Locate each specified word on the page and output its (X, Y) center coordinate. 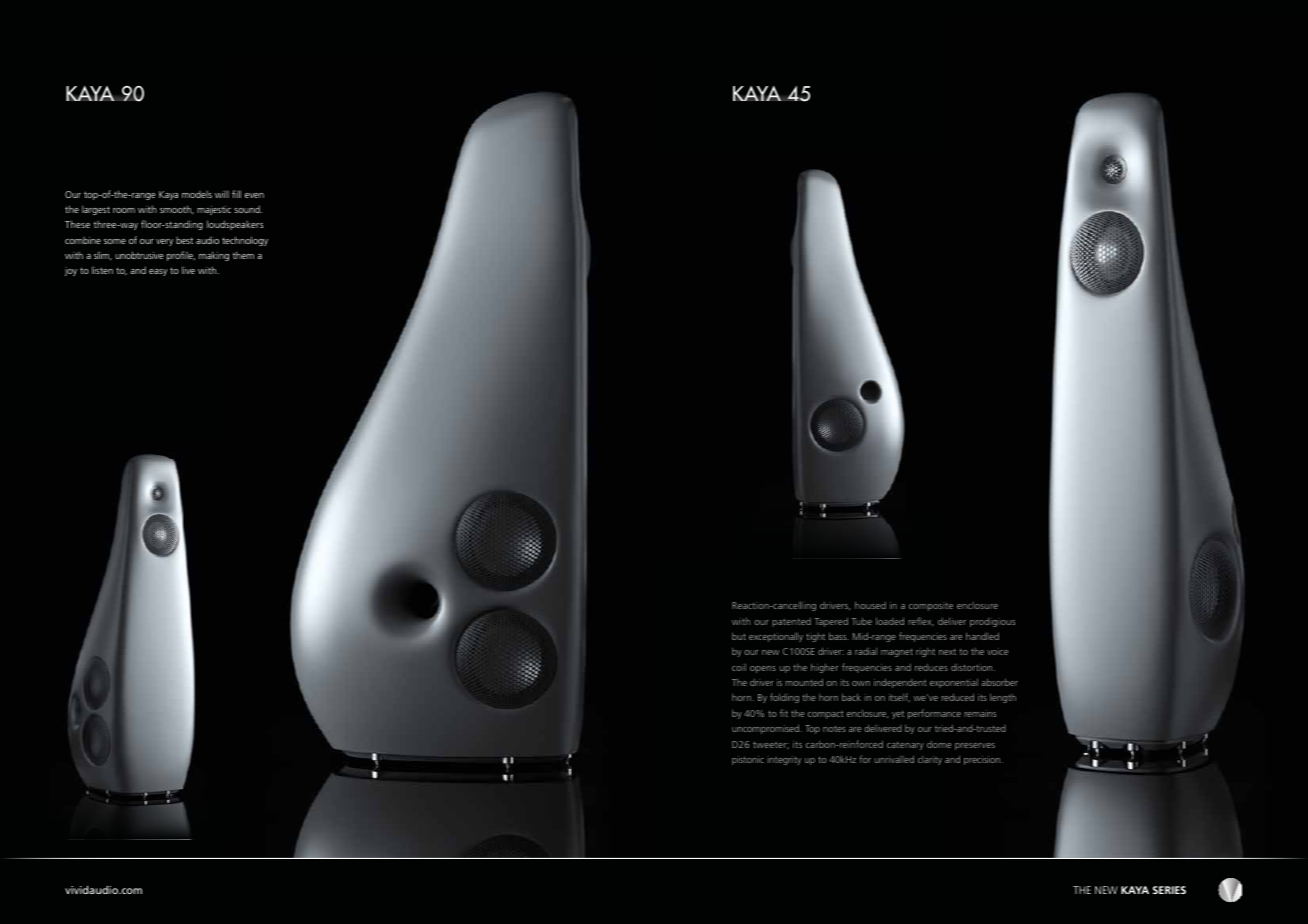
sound (248, 209)
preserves (975, 746)
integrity (784, 760)
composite (931, 606)
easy (158, 272)
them (243, 255)
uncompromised (767, 729)
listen (102, 270)
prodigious (992, 622)
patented (791, 622)
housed (870, 605)
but (739, 636)
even (254, 195)
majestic (214, 210)
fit (784, 713)
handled (982, 636)
